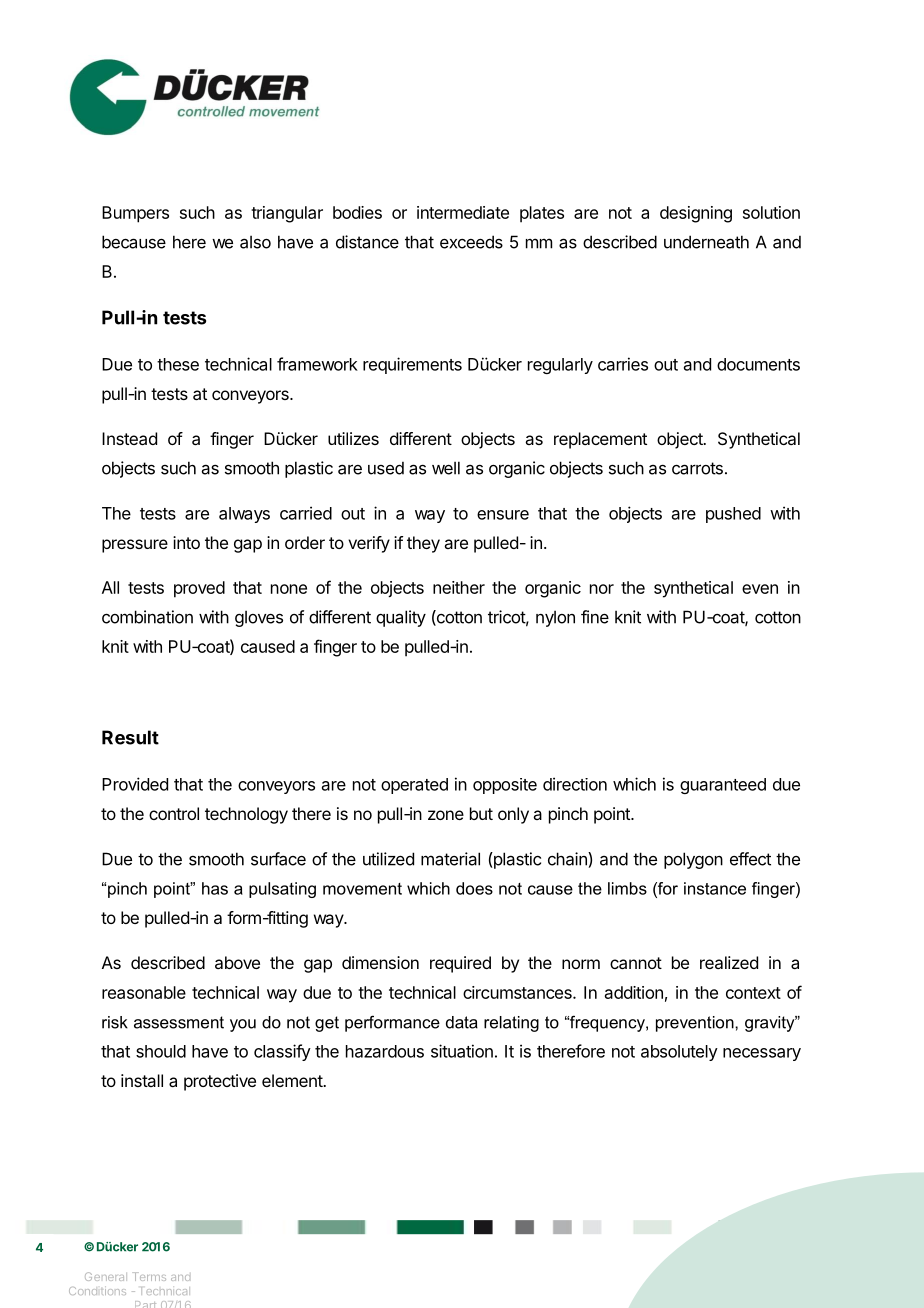 This document has height=1308, width=924. I want to click on exceeds, so click(471, 242).
